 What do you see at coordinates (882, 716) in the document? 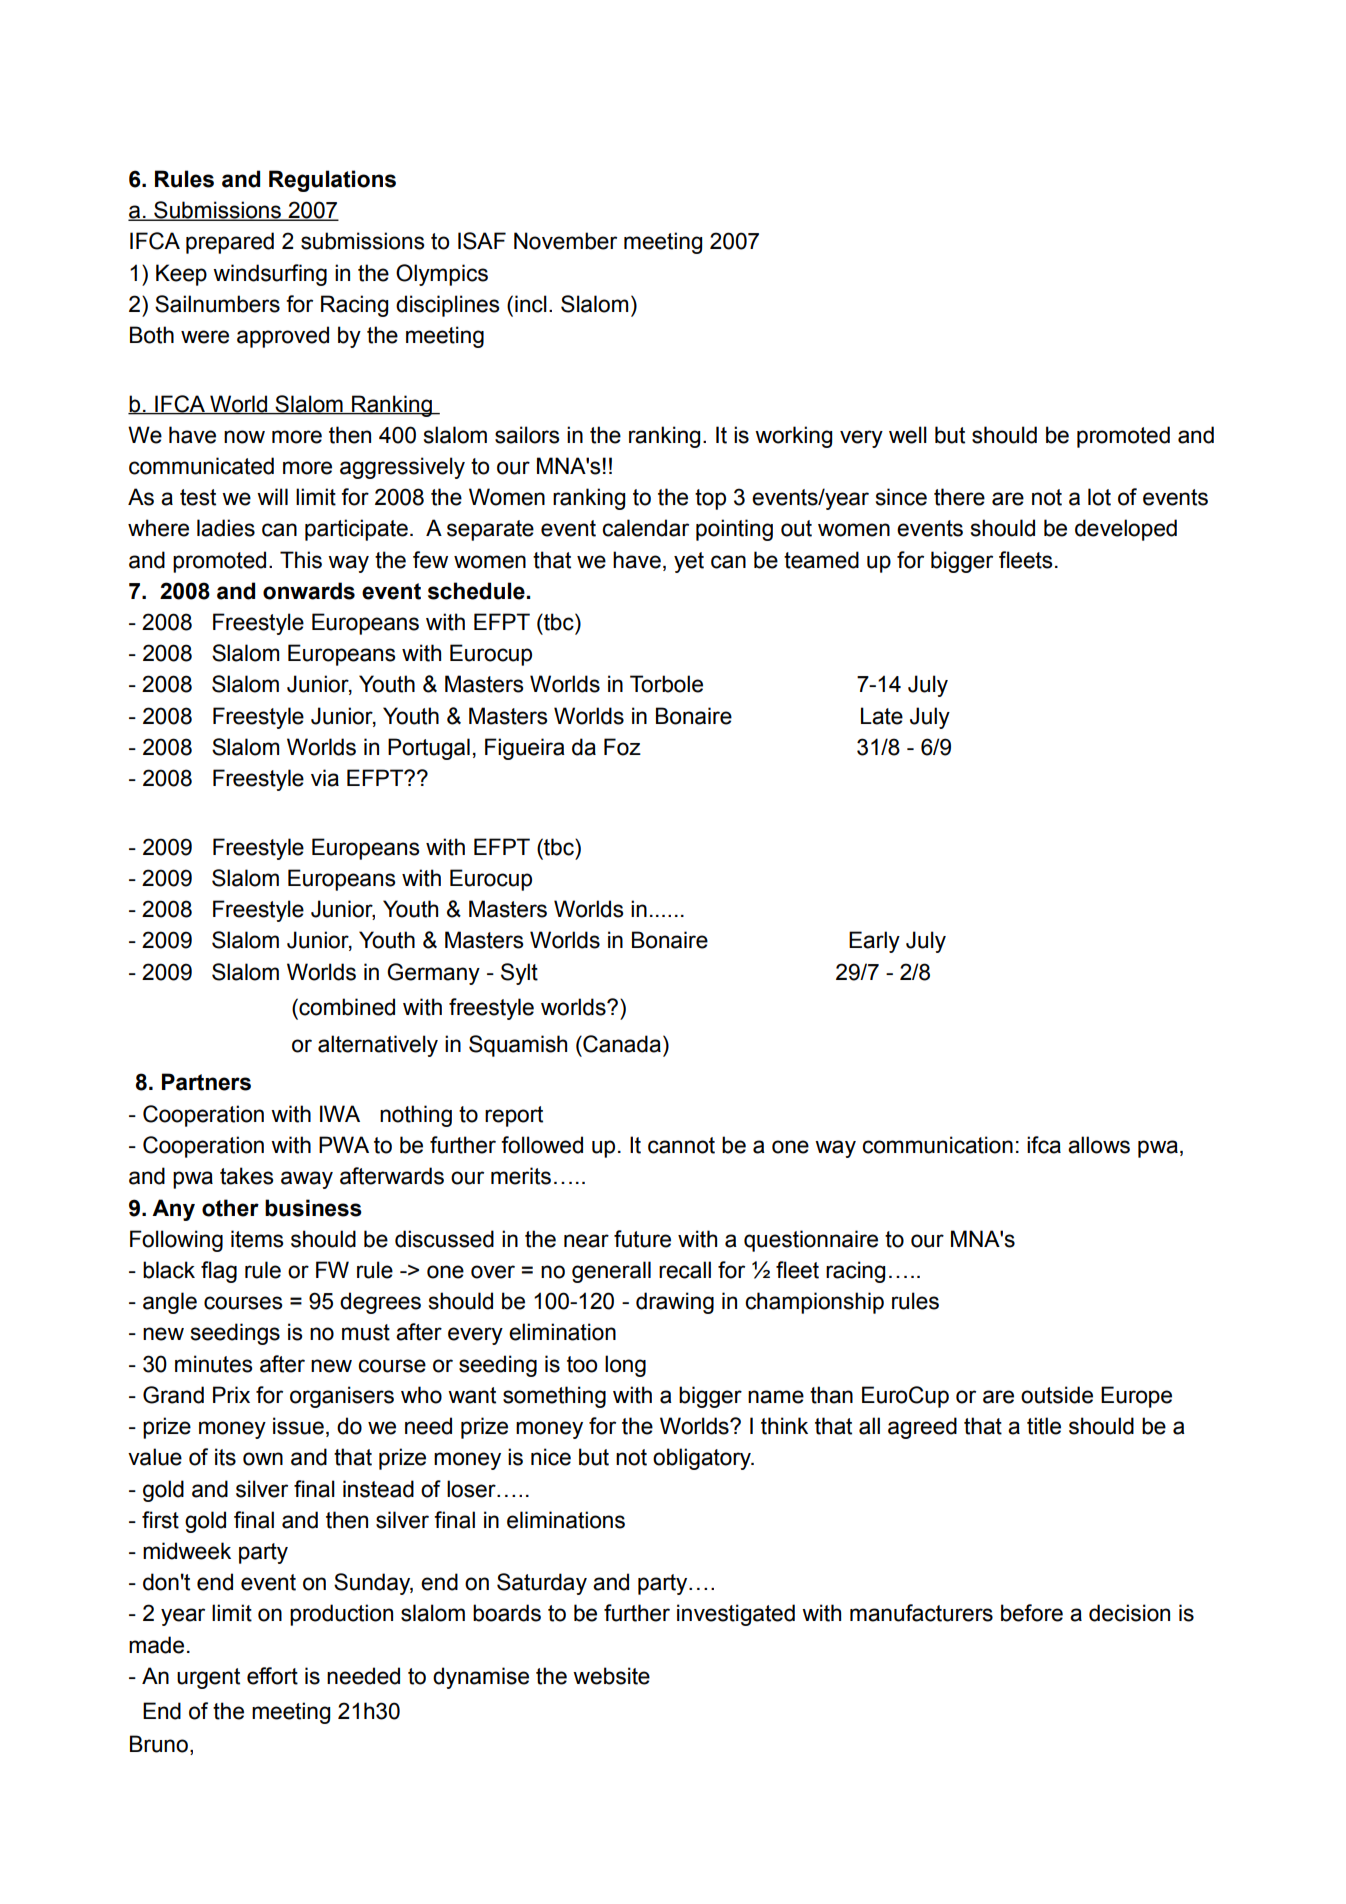
I see `Late` at bounding box center [882, 716].
